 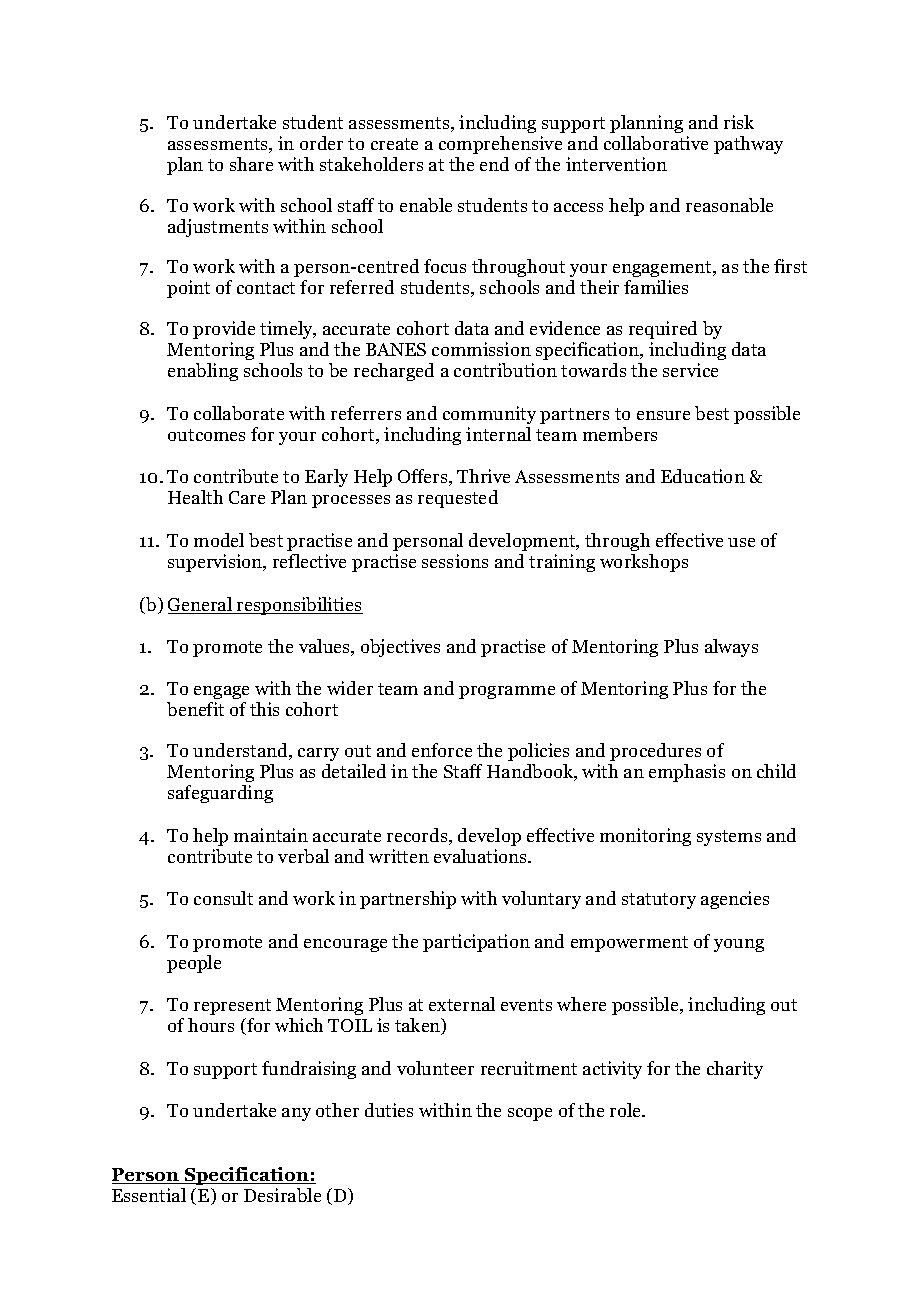 I want to click on Desirable, so click(x=282, y=1195).
